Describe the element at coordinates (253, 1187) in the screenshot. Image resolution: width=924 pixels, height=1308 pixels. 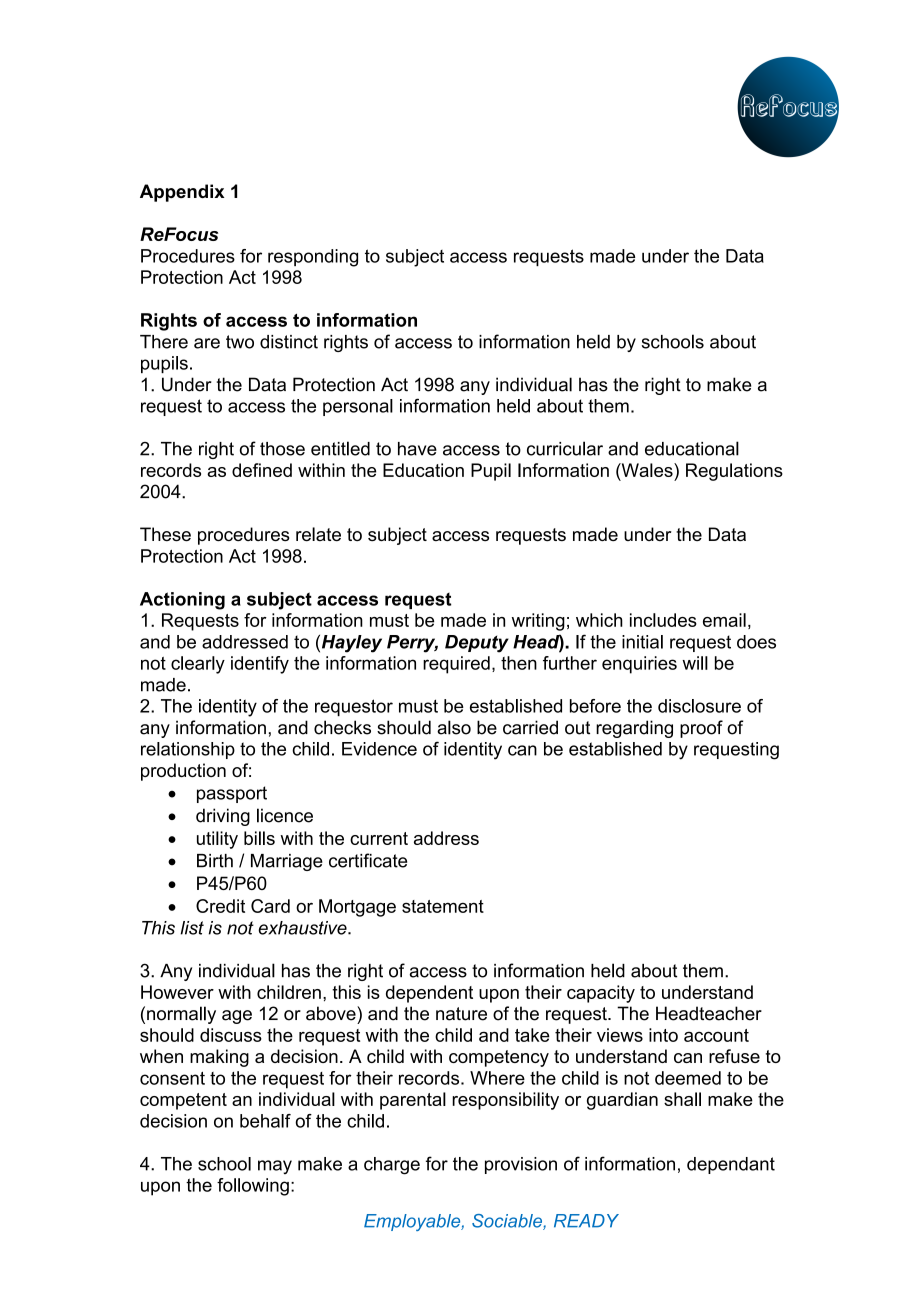
I see `following` at that location.
